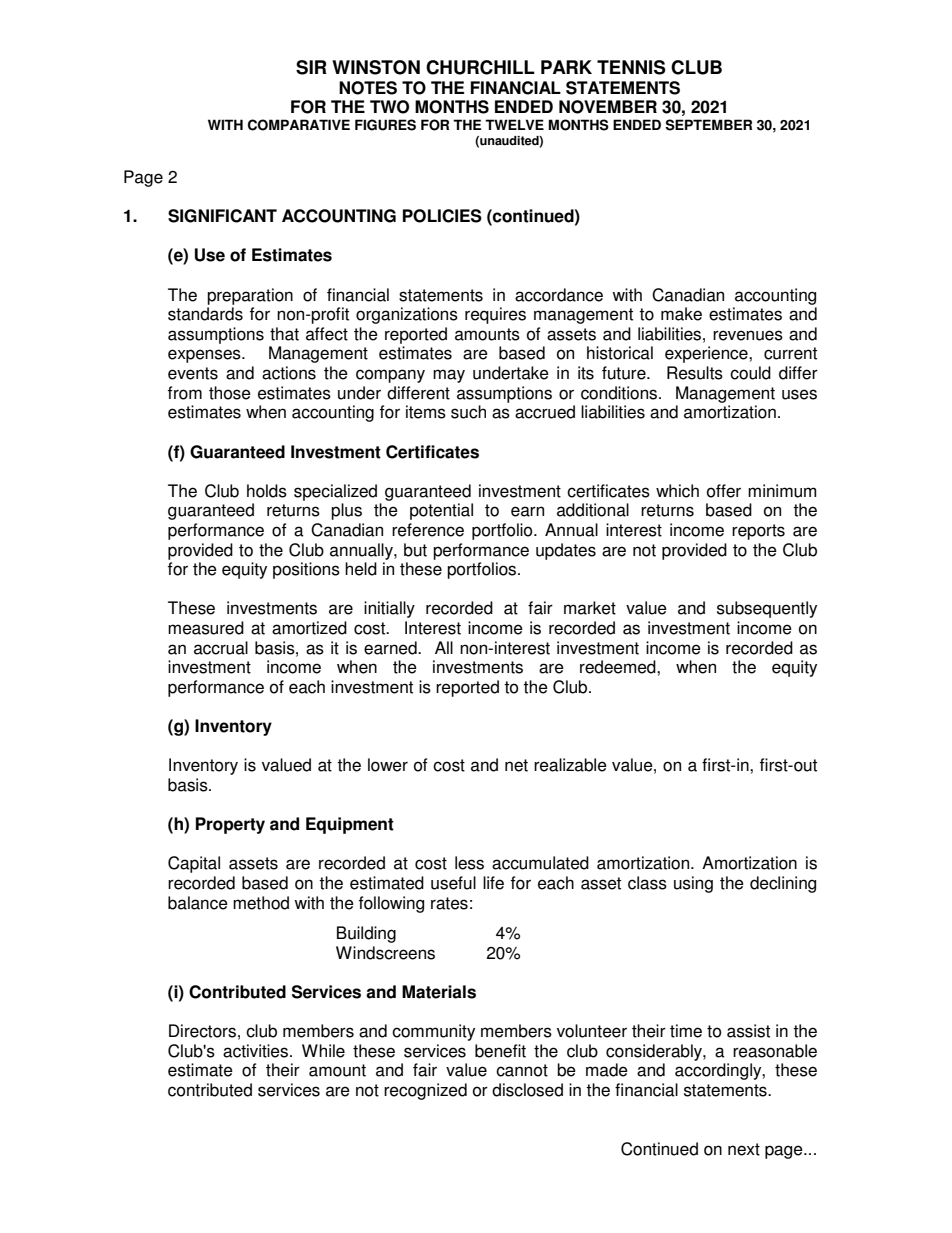  What do you see at coordinates (708, 125) in the screenshot?
I see `SEPTEMBER` at bounding box center [708, 125].
